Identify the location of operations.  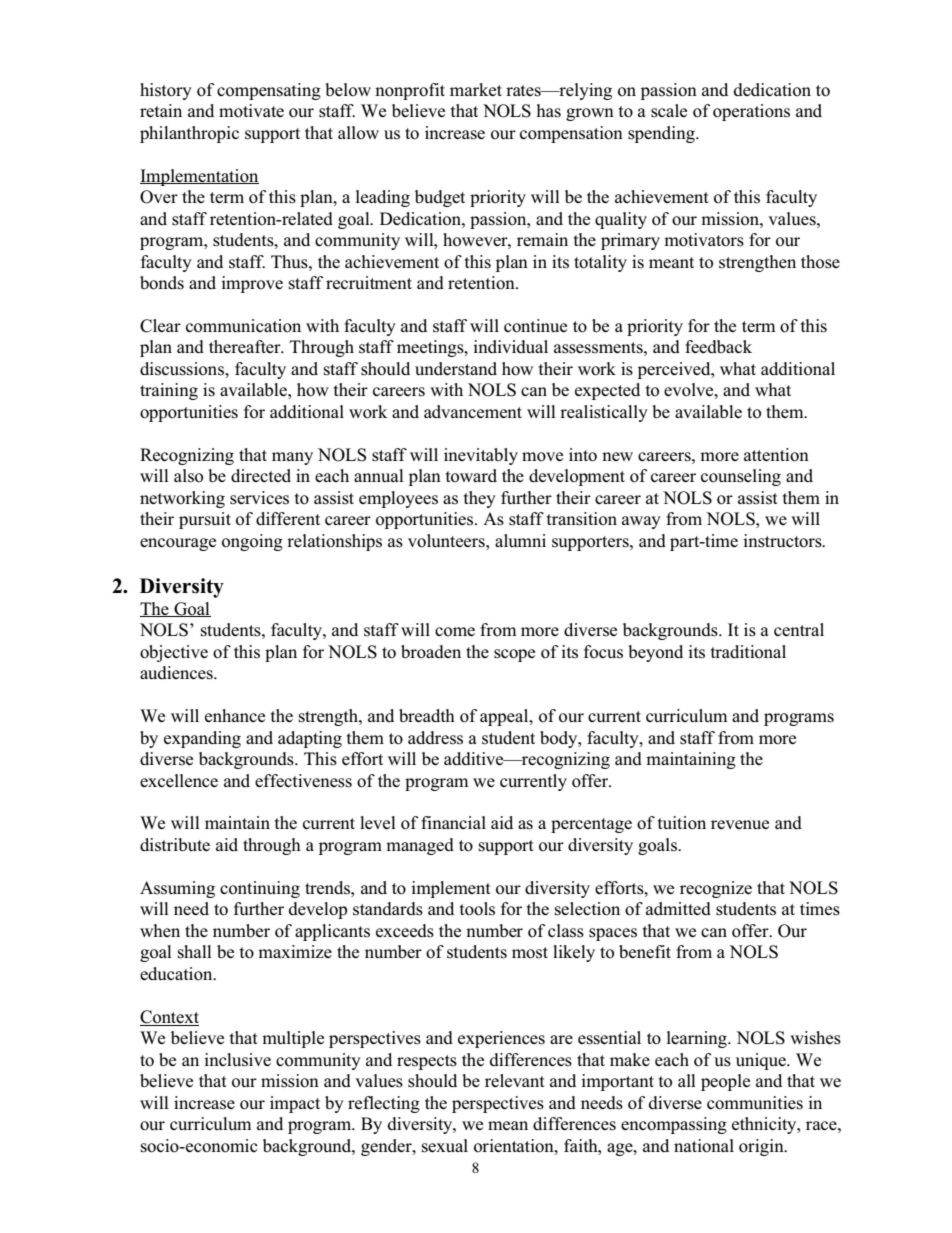
(751, 112).
